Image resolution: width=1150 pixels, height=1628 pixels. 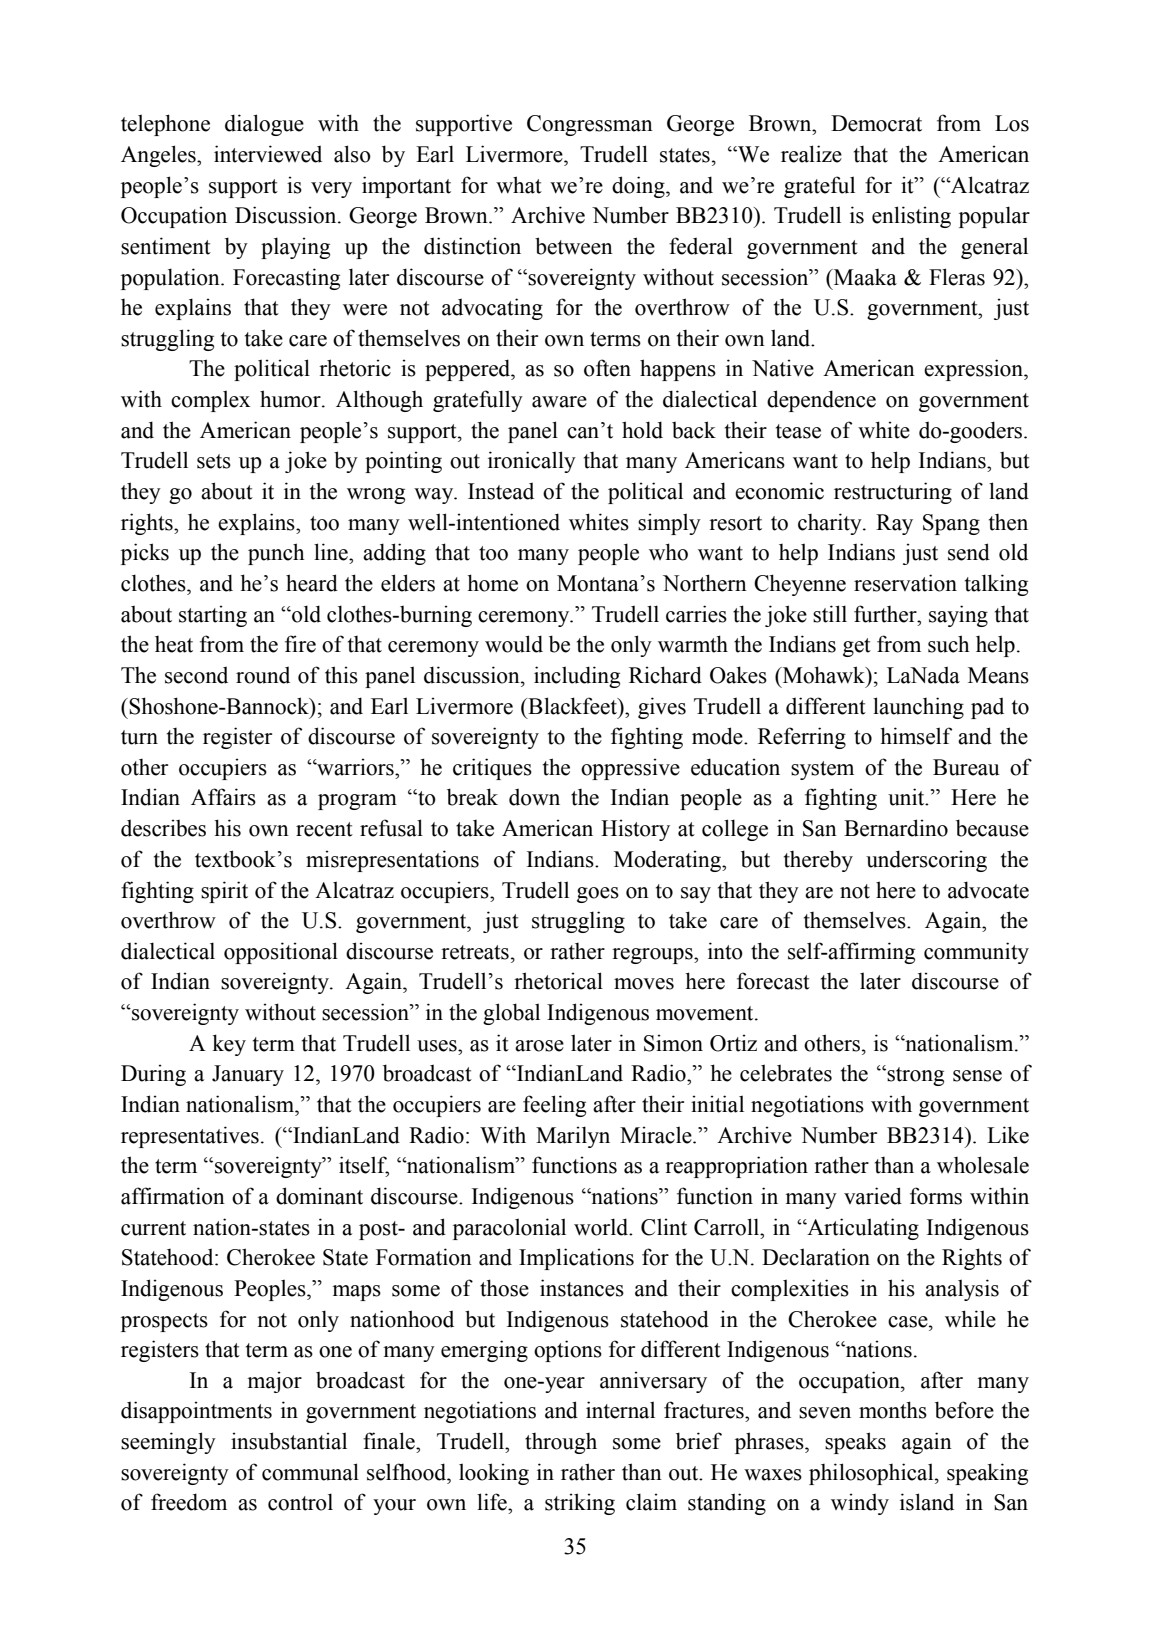 I want to click on Affairs, so click(x=223, y=797).
